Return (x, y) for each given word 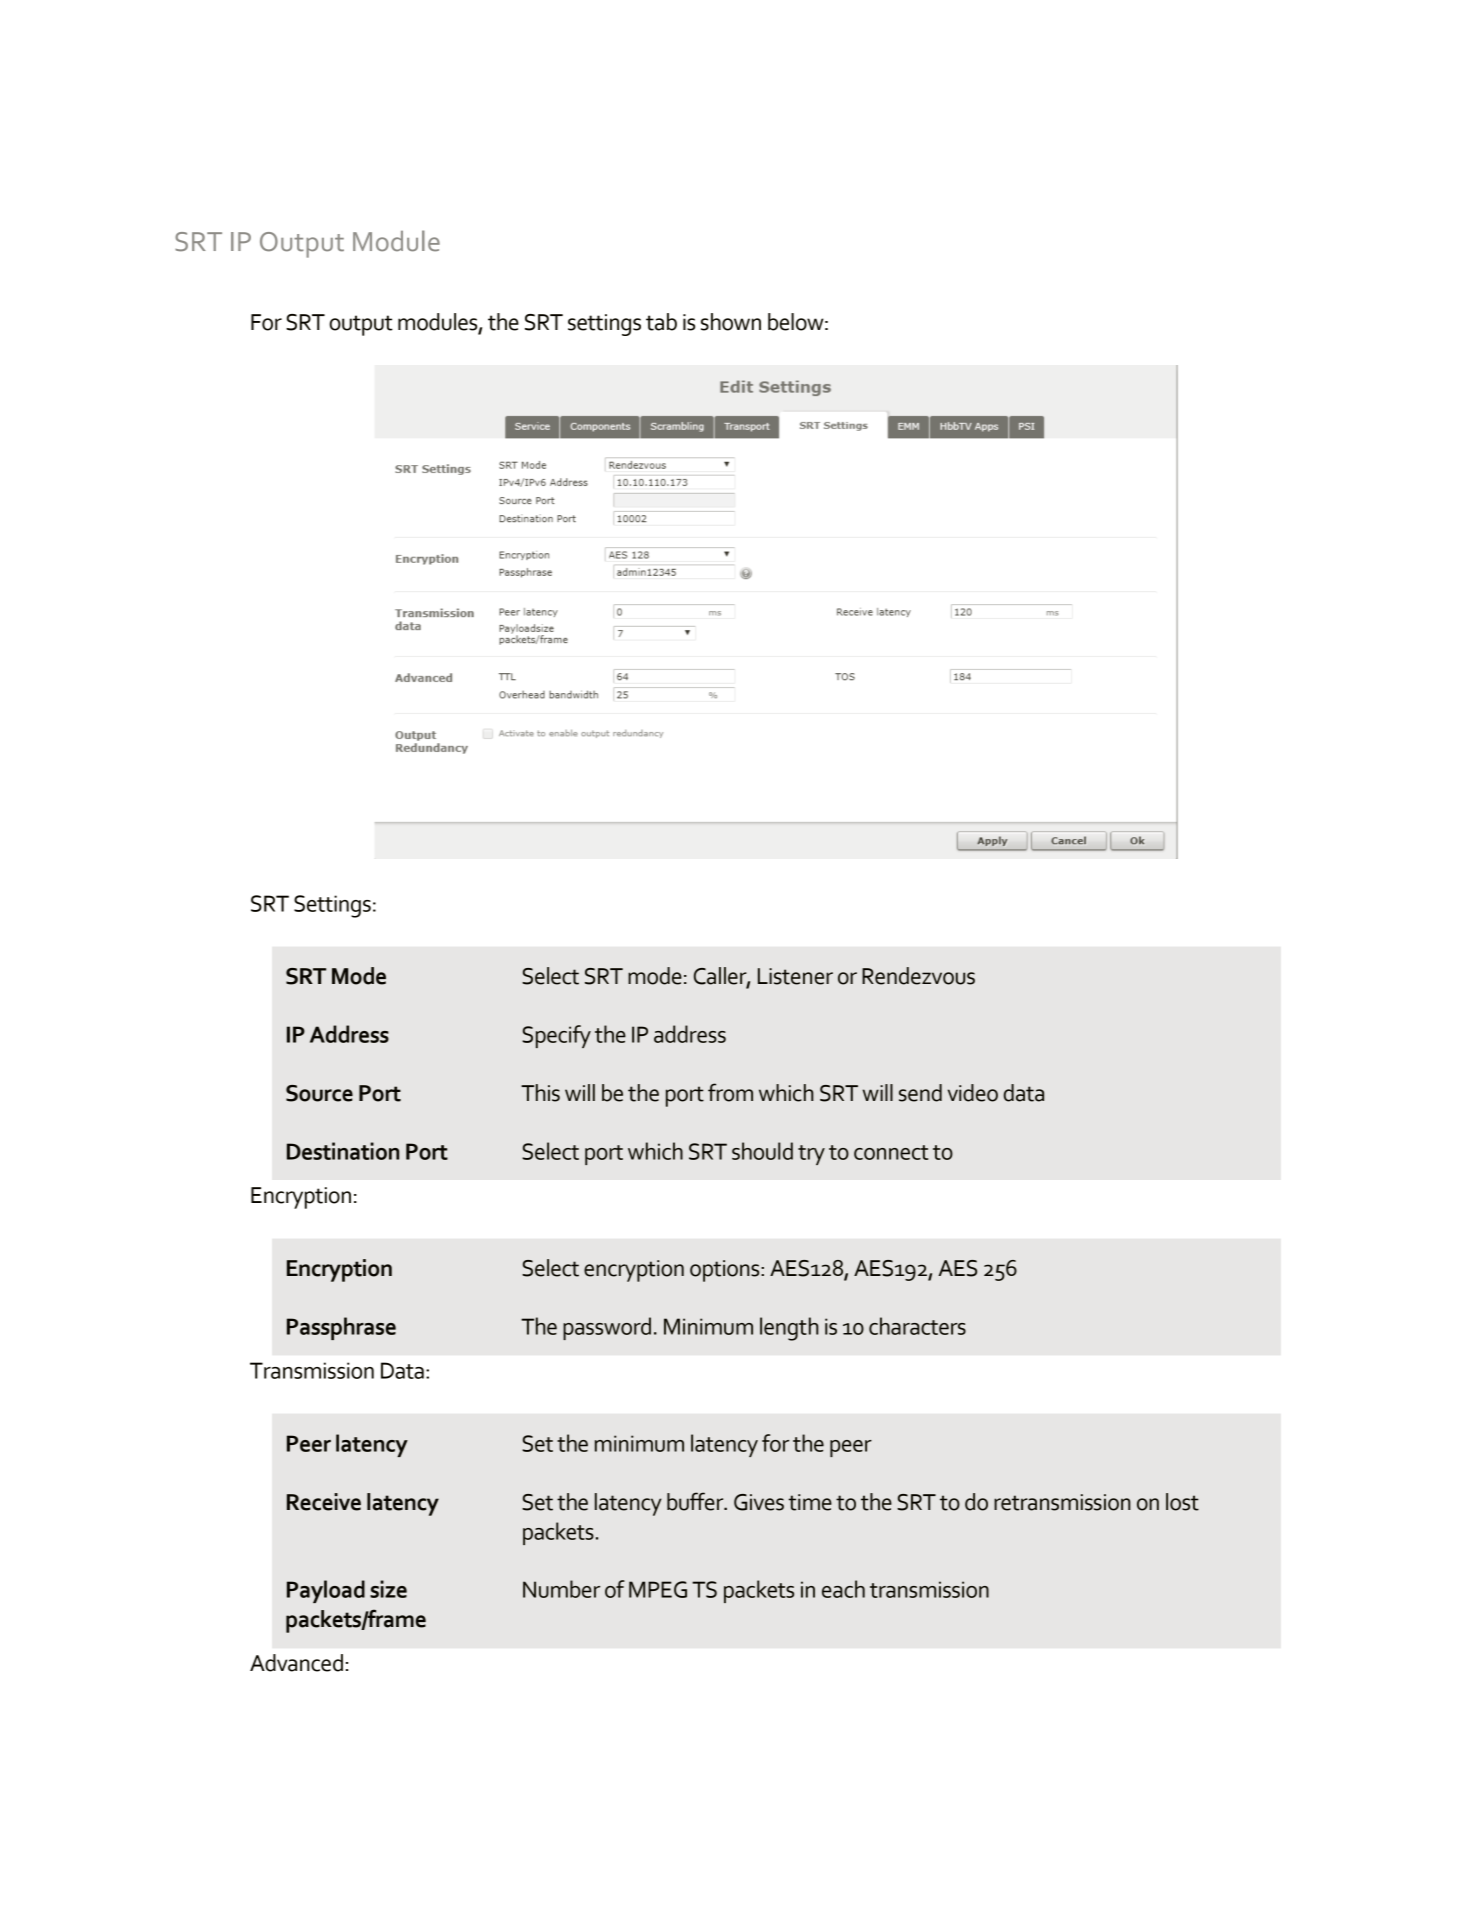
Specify (556, 1036)
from (730, 1092)
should (762, 1151)
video (973, 1093)
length (789, 1329)
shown (731, 322)
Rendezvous (918, 976)
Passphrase (341, 1328)
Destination (343, 1151)
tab (661, 322)
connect (891, 1152)
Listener (795, 976)
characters (917, 1326)
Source (319, 1093)
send (920, 1093)
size (388, 1589)
